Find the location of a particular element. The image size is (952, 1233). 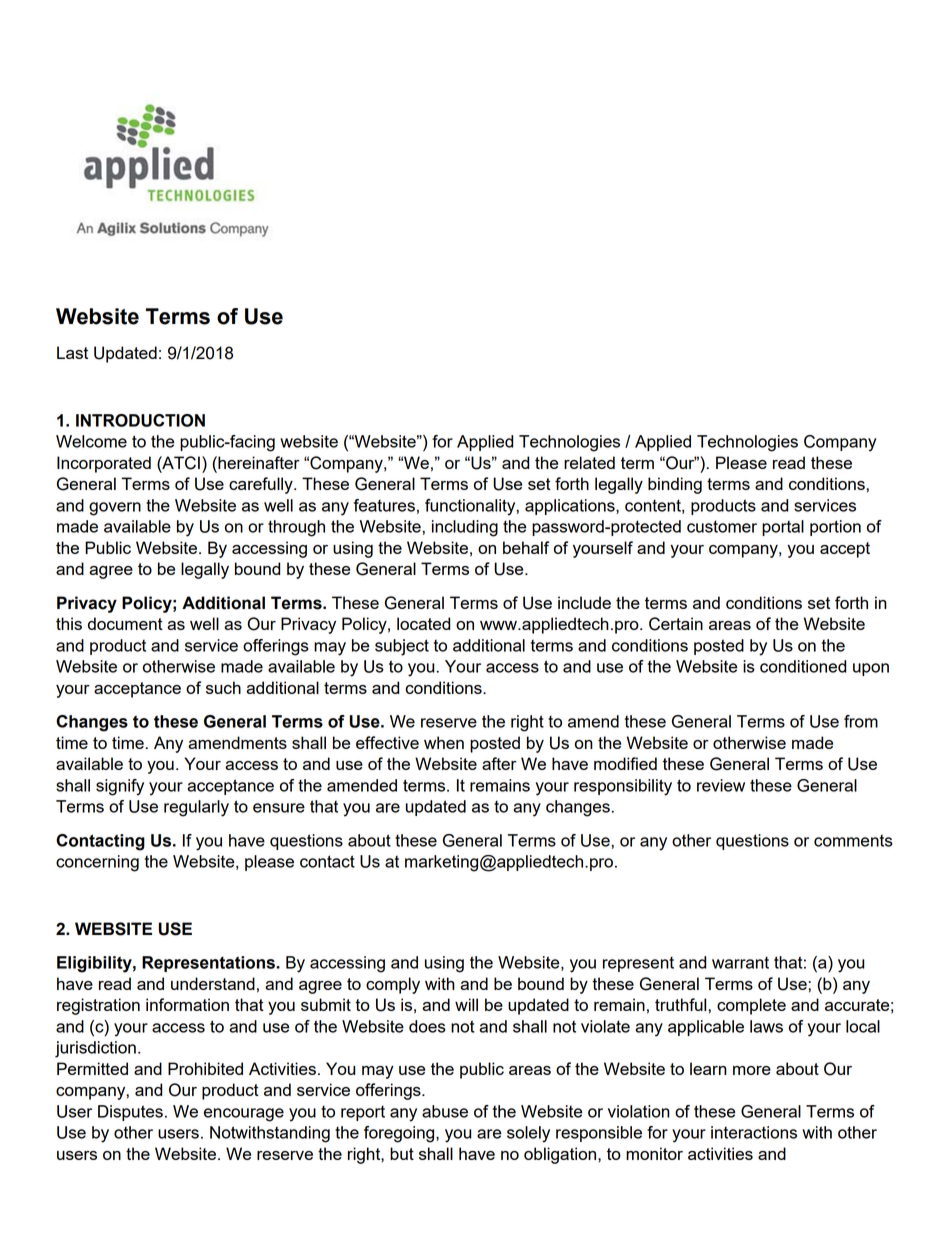

binding is located at coordinates (675, 485).
